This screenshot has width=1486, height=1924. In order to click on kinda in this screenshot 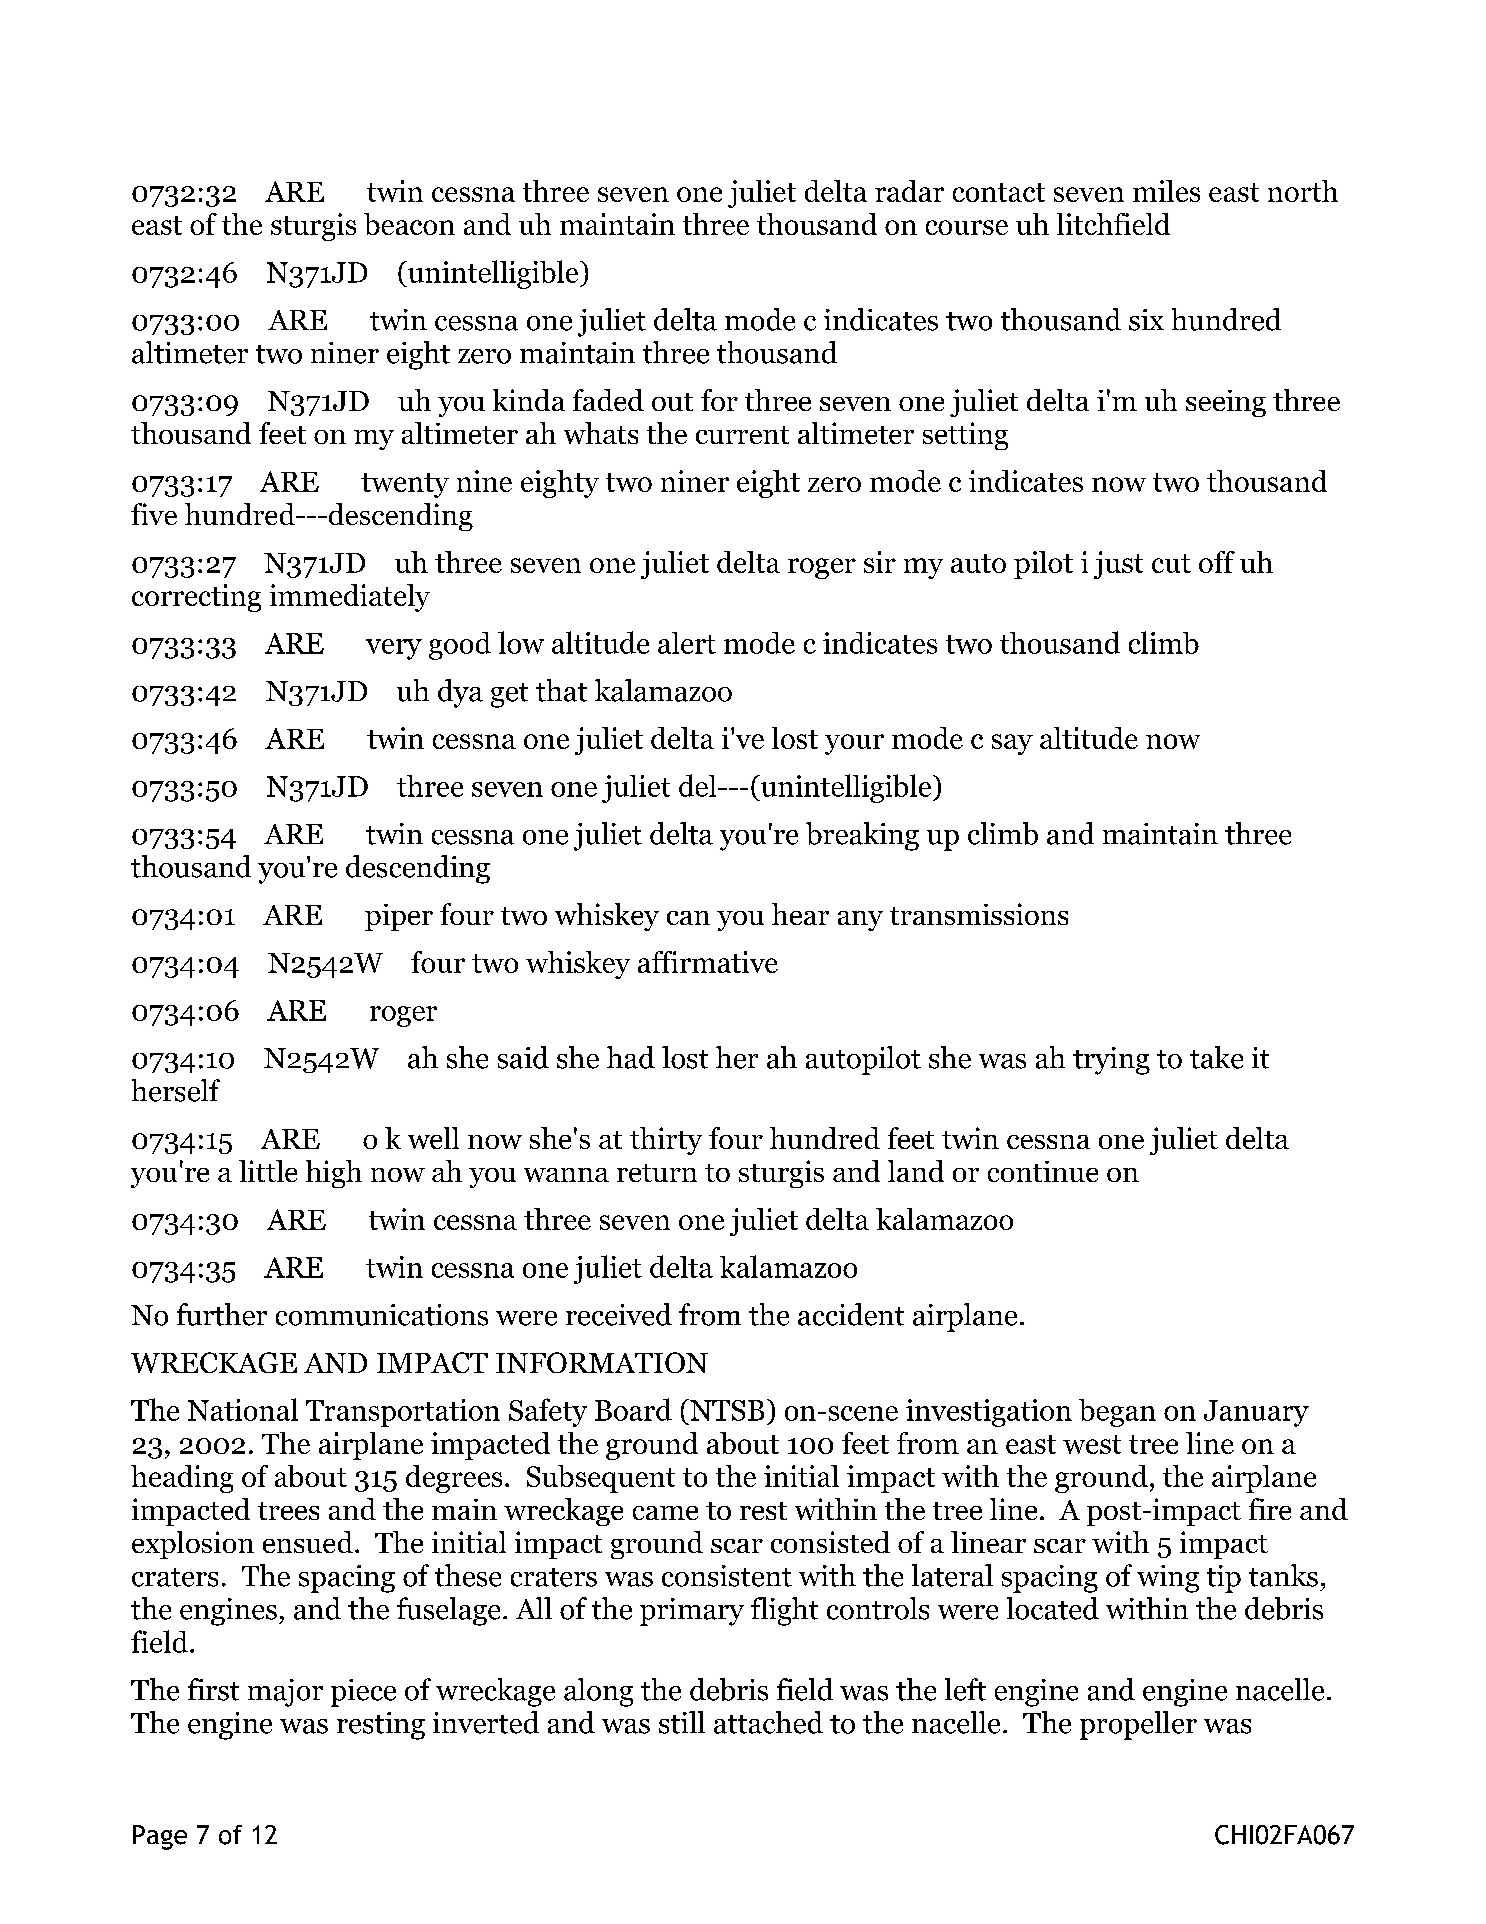, I will do `click(529, 400)`.
